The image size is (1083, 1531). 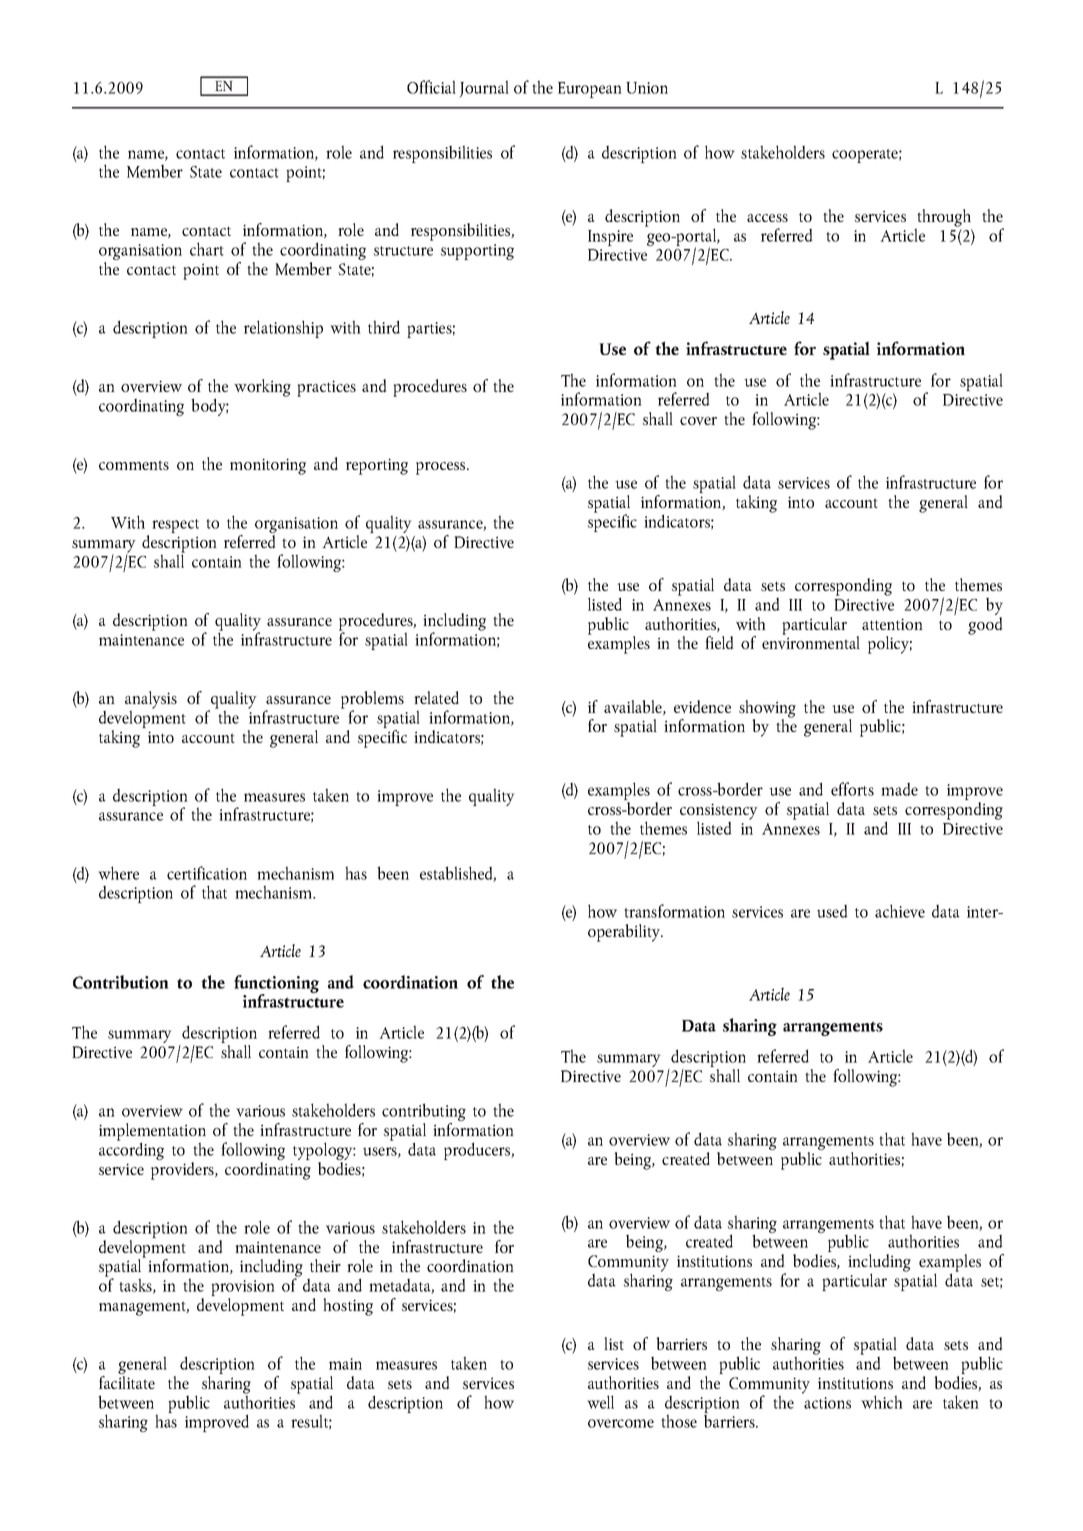 I want to click on chart, so click(x=207, y=249).
